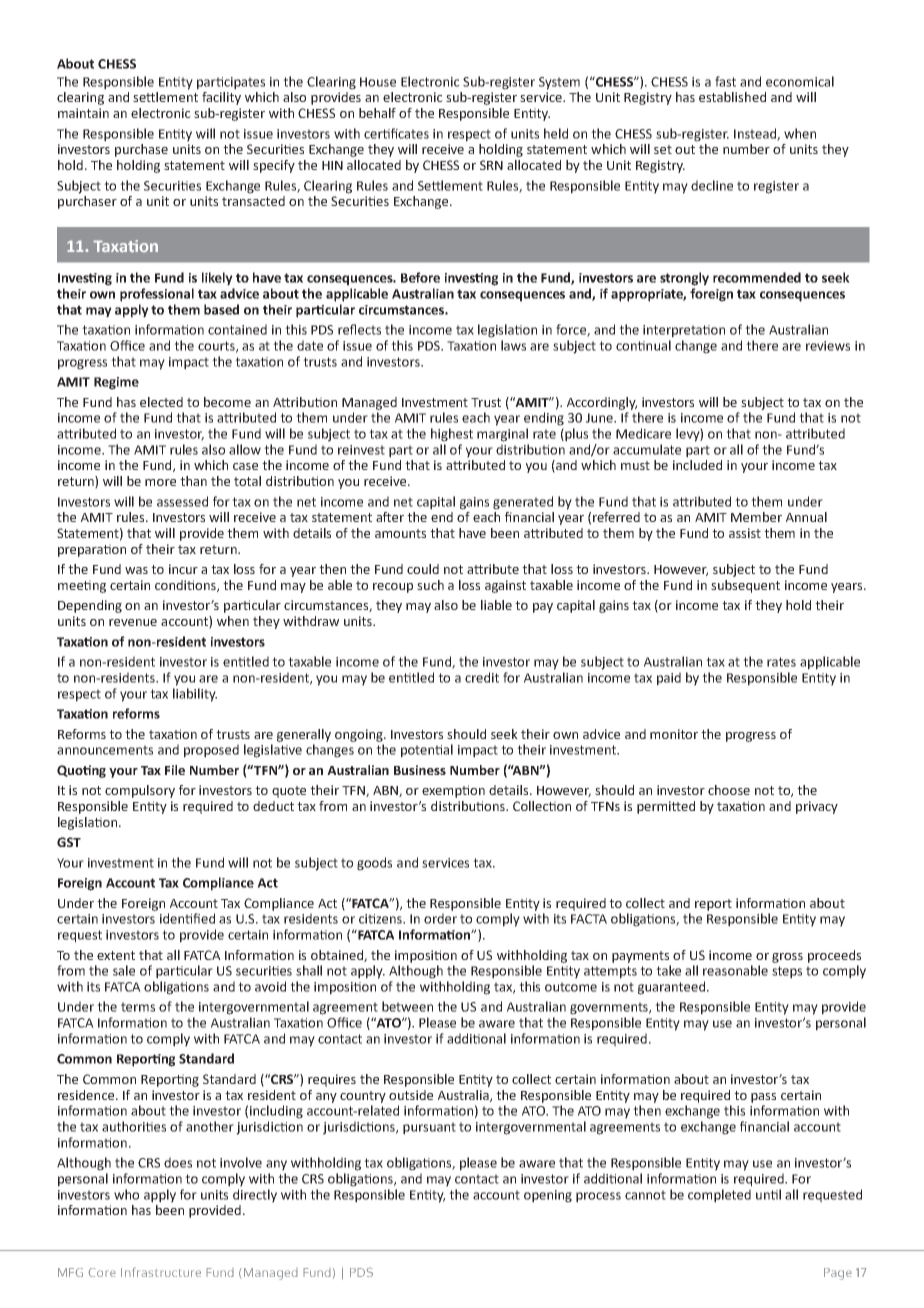 The height and width of the screenshot is (1308, 924). Describe the element at coordinates (396, 133) in the screenshot. I see `certificates` at that location.
